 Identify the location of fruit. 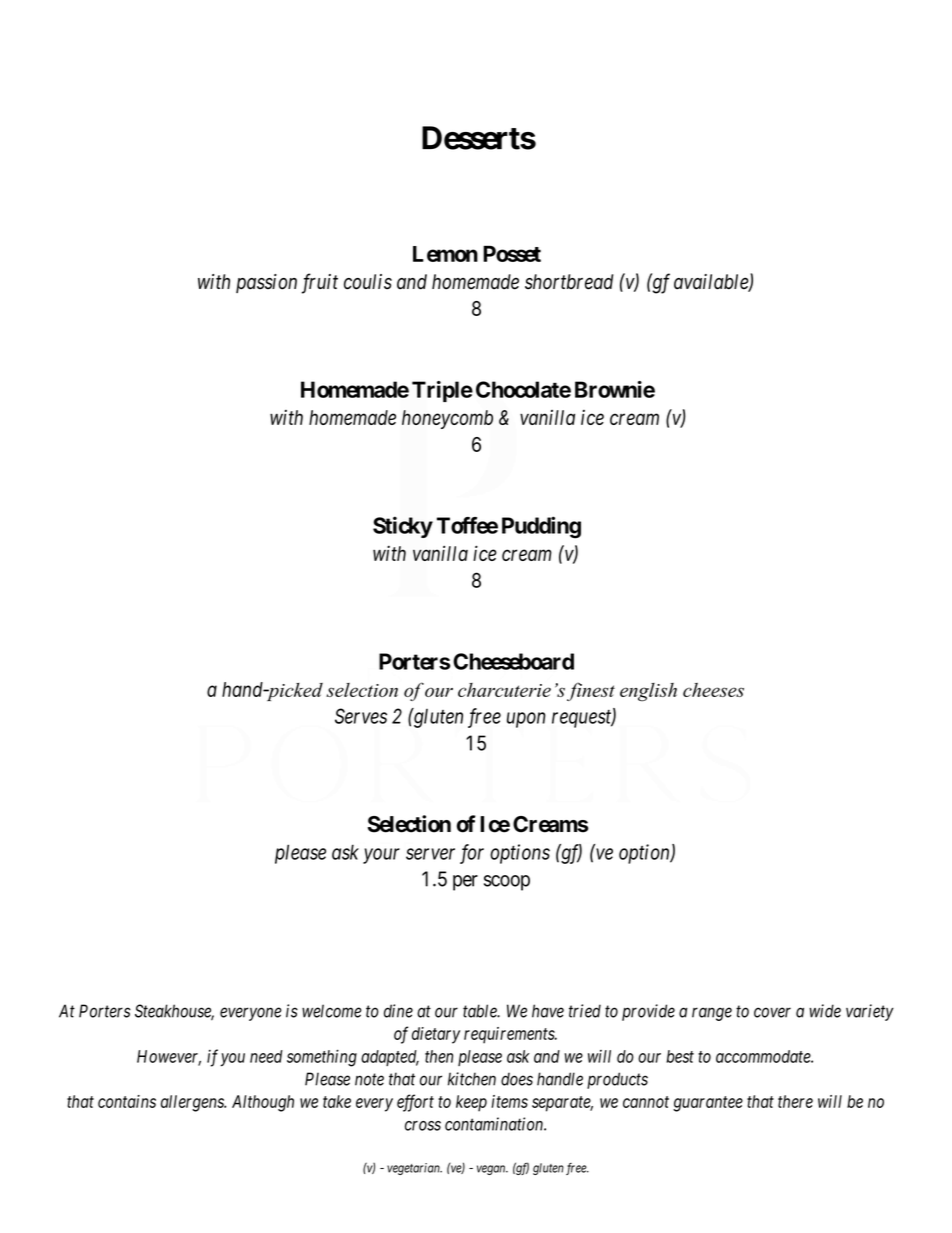
(320, 283).
